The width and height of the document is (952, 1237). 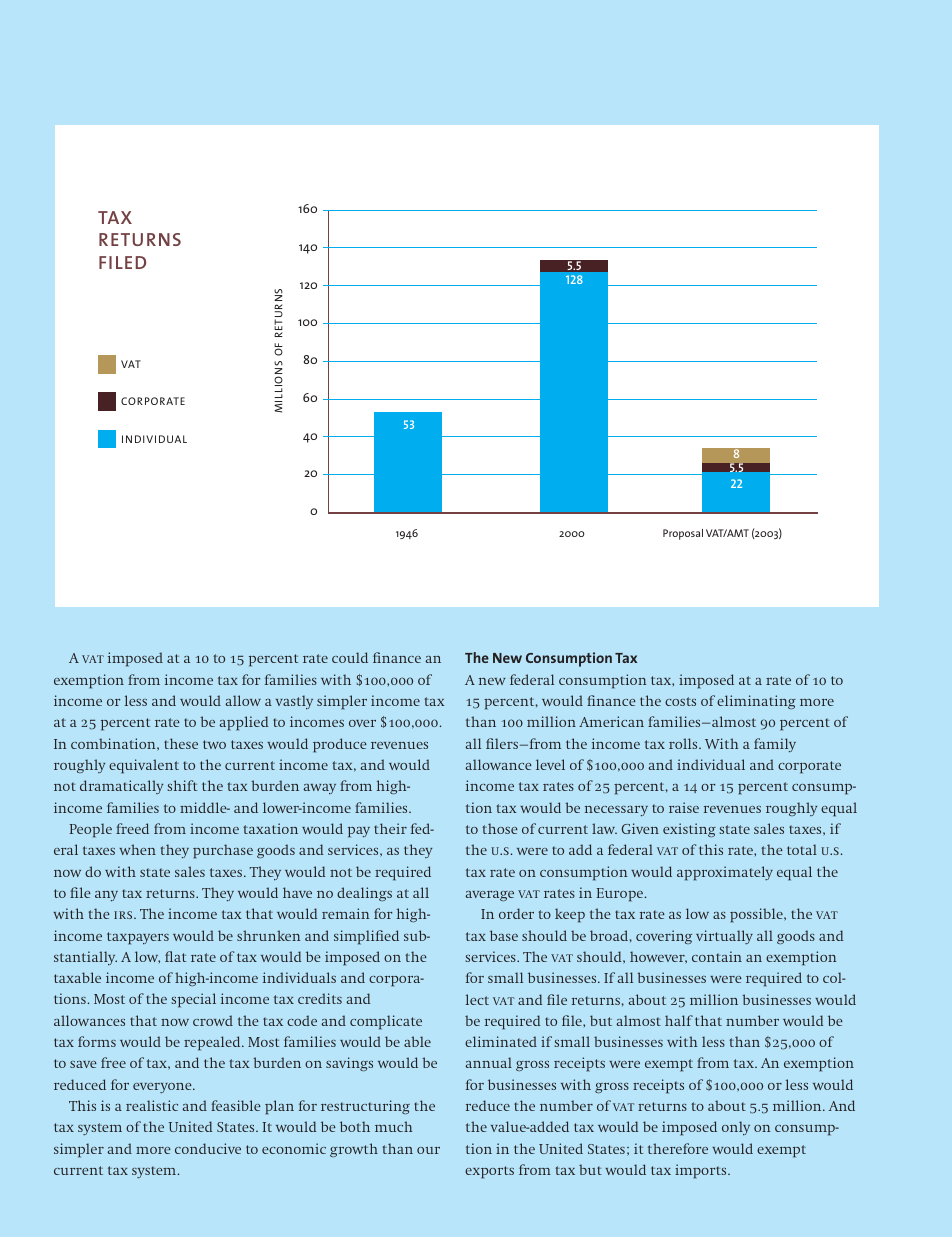 What do you see at coordinates (208, 1148) in the document?
I see `conducive` at bounding box center [208, 1148].
